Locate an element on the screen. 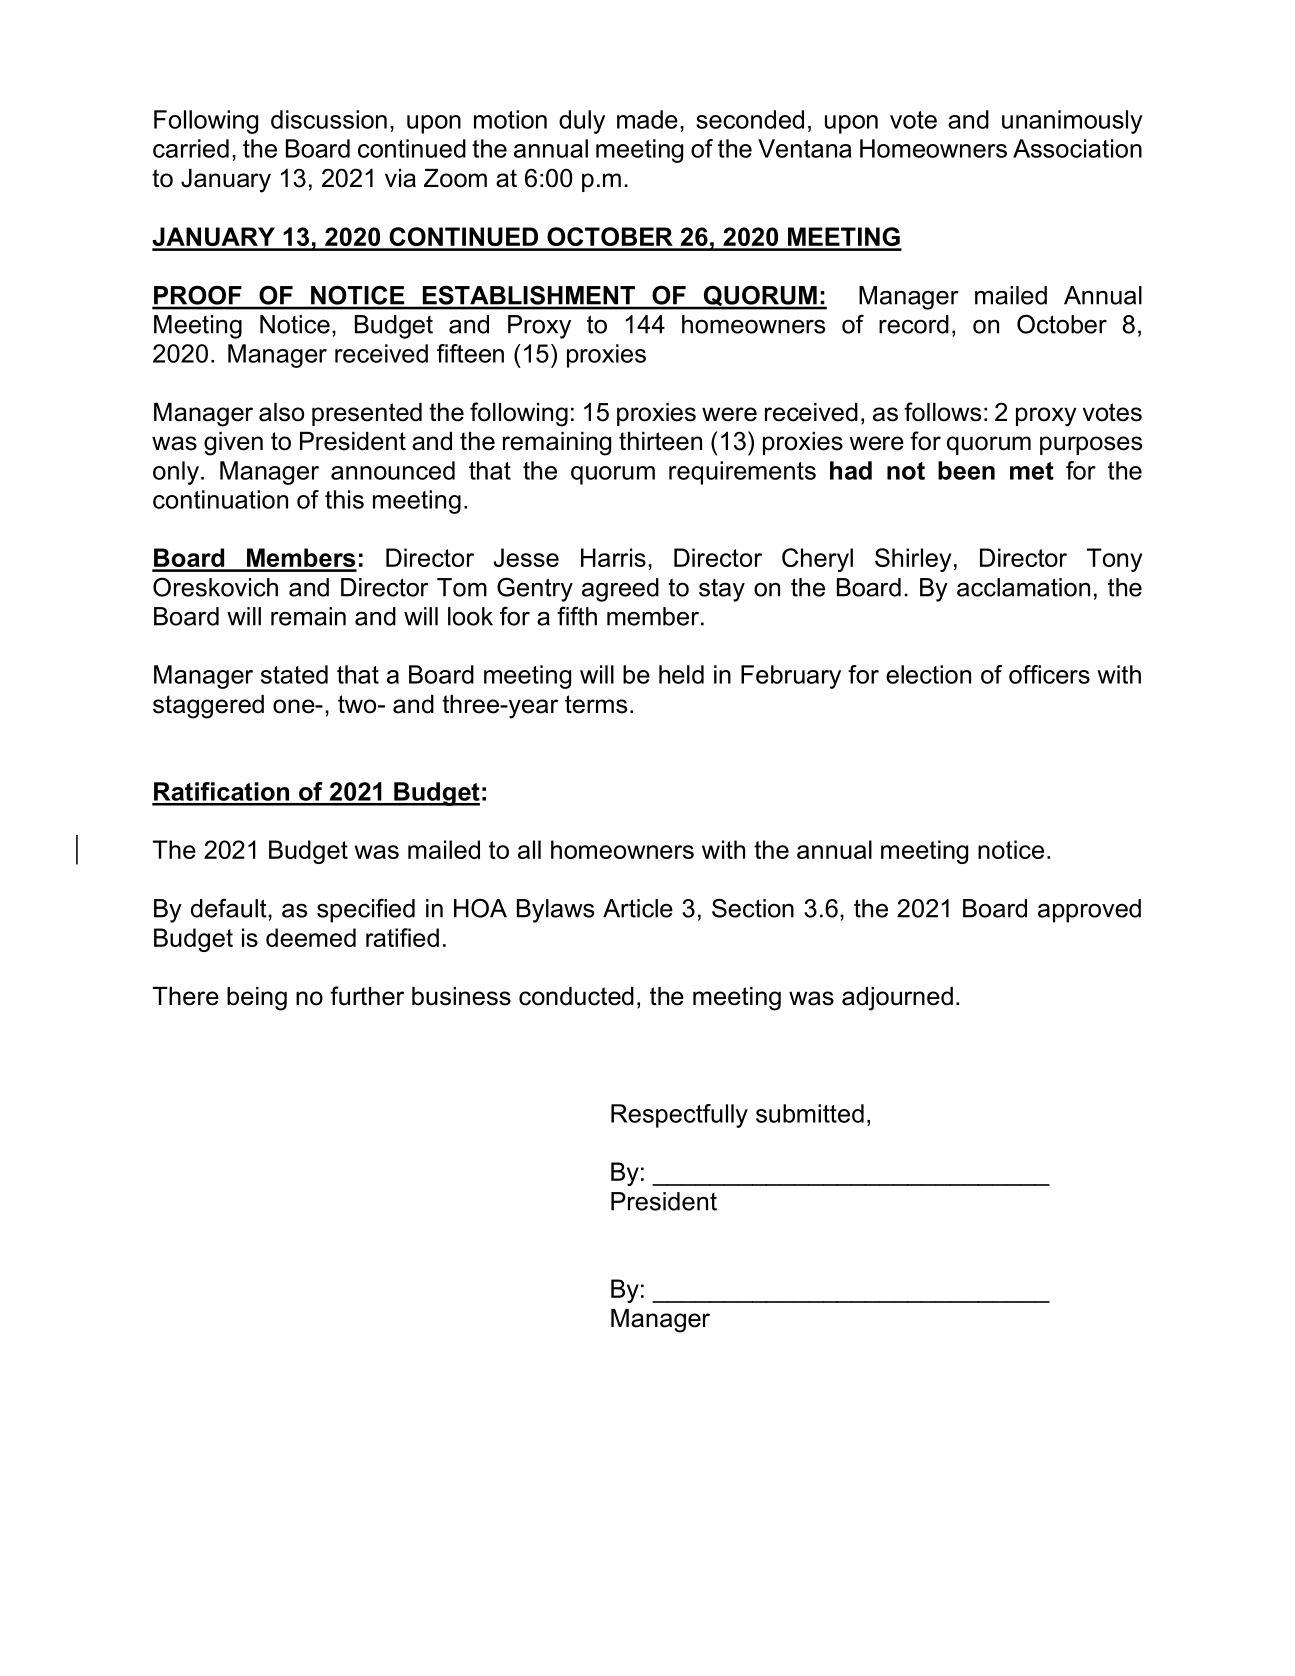  officers is located at coordinates (1049, 674).
